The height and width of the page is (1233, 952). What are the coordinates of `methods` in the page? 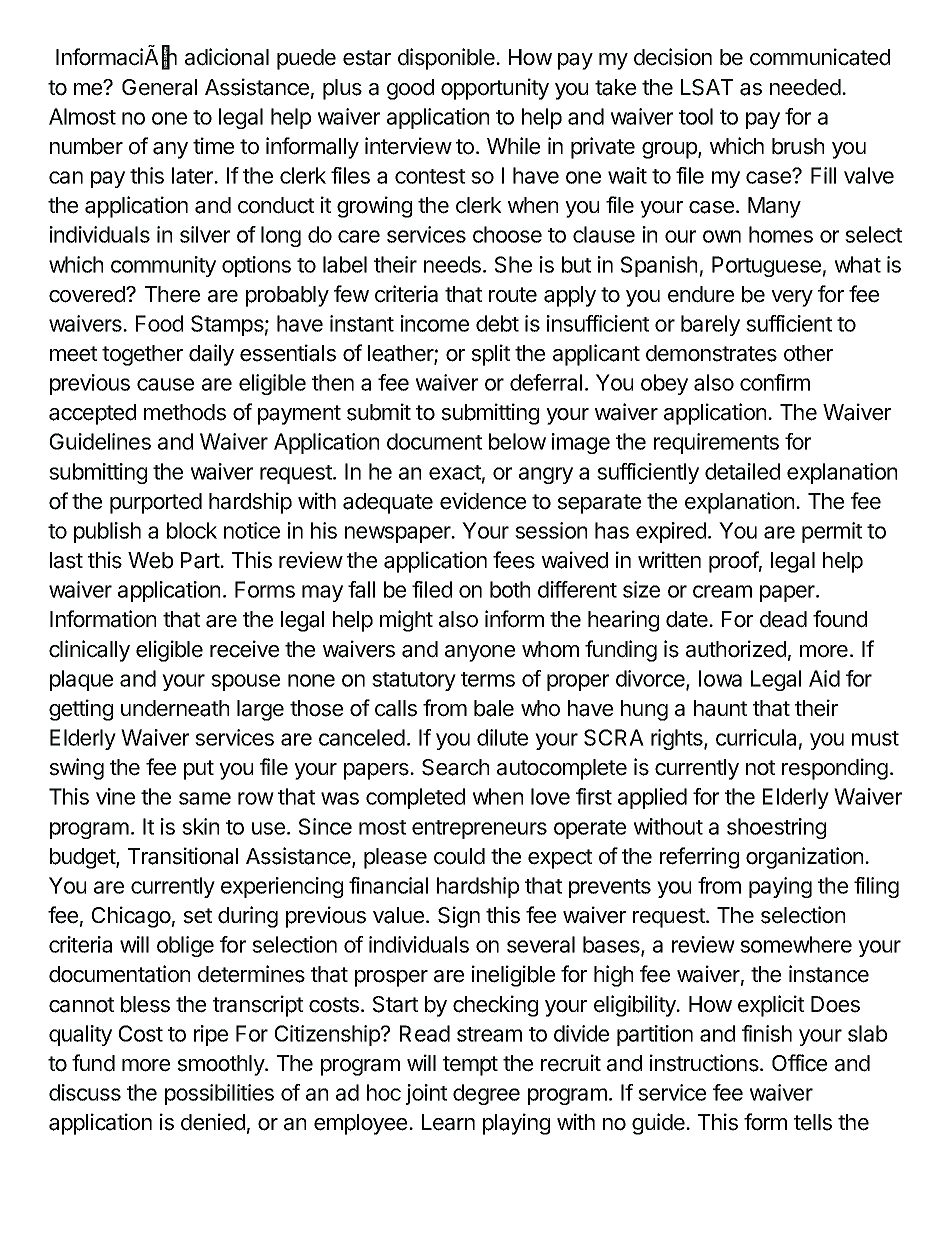 It's located at (185, 412).
